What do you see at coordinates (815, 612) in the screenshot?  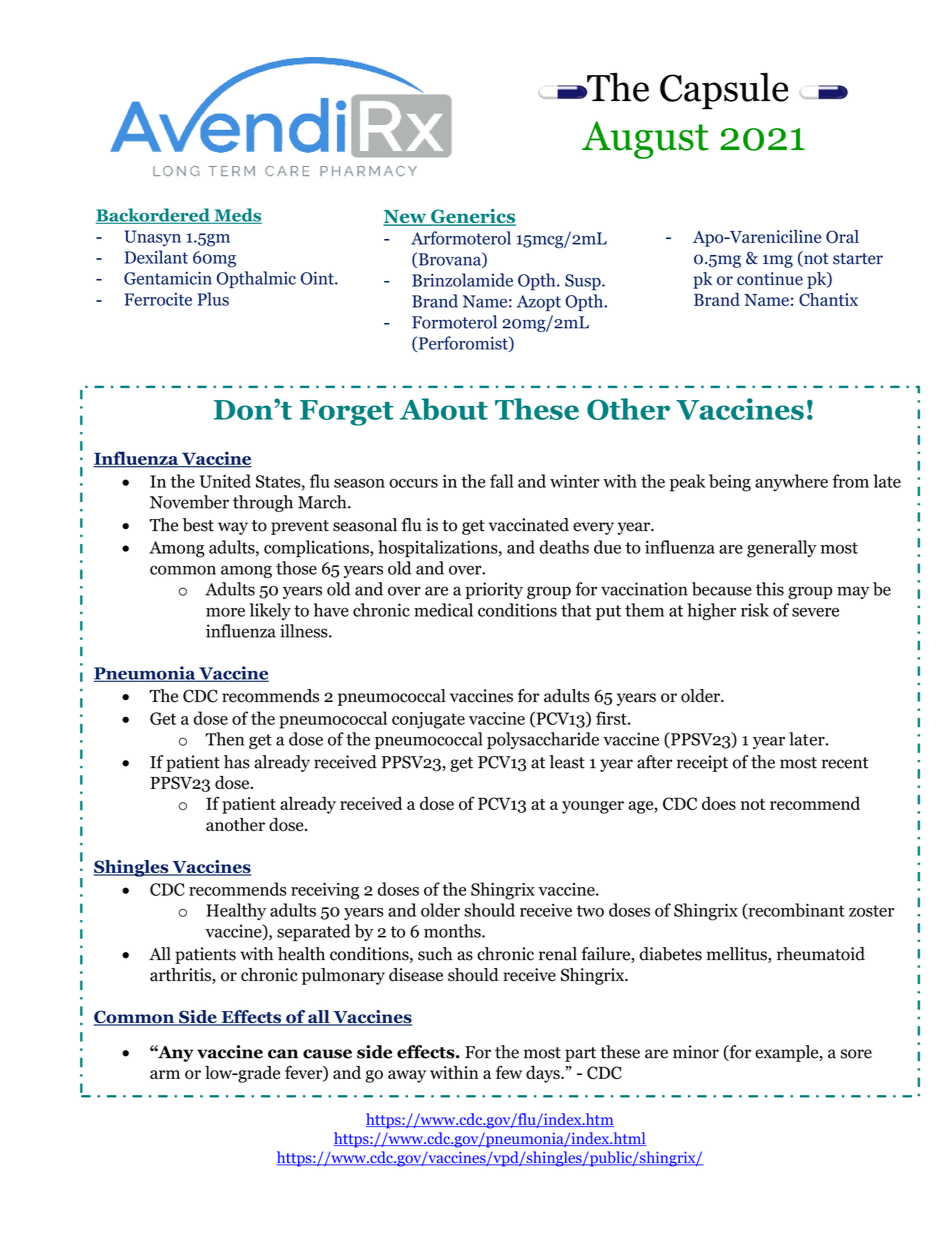 I see `severe` at bounding box center [815, 612].
